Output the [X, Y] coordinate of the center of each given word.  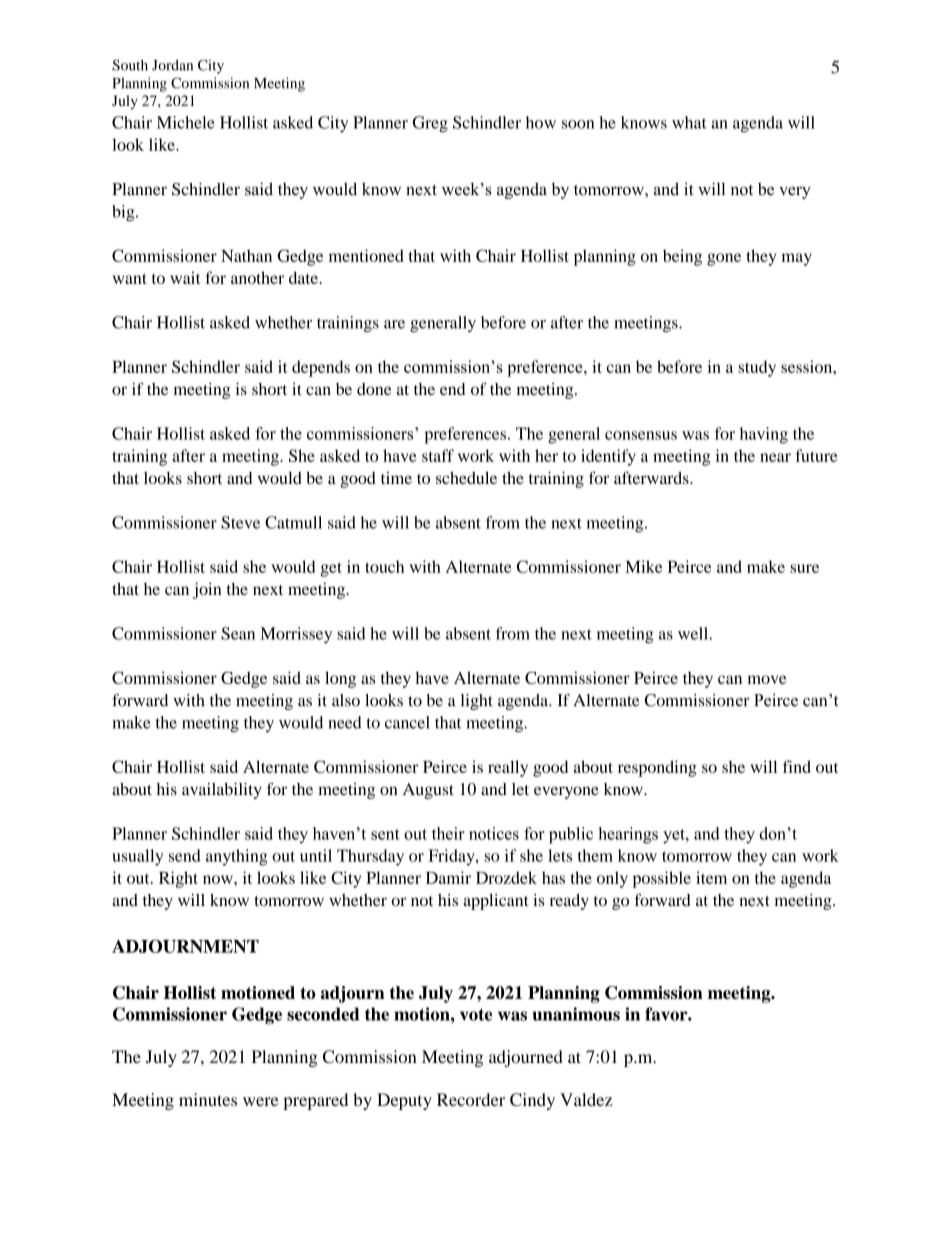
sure [804, 568]
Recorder [471, 1099]
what [689, 122]
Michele [186, 122]
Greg [430, 124]
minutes [208, 1099]
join [207, 590]
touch [384, 566]
